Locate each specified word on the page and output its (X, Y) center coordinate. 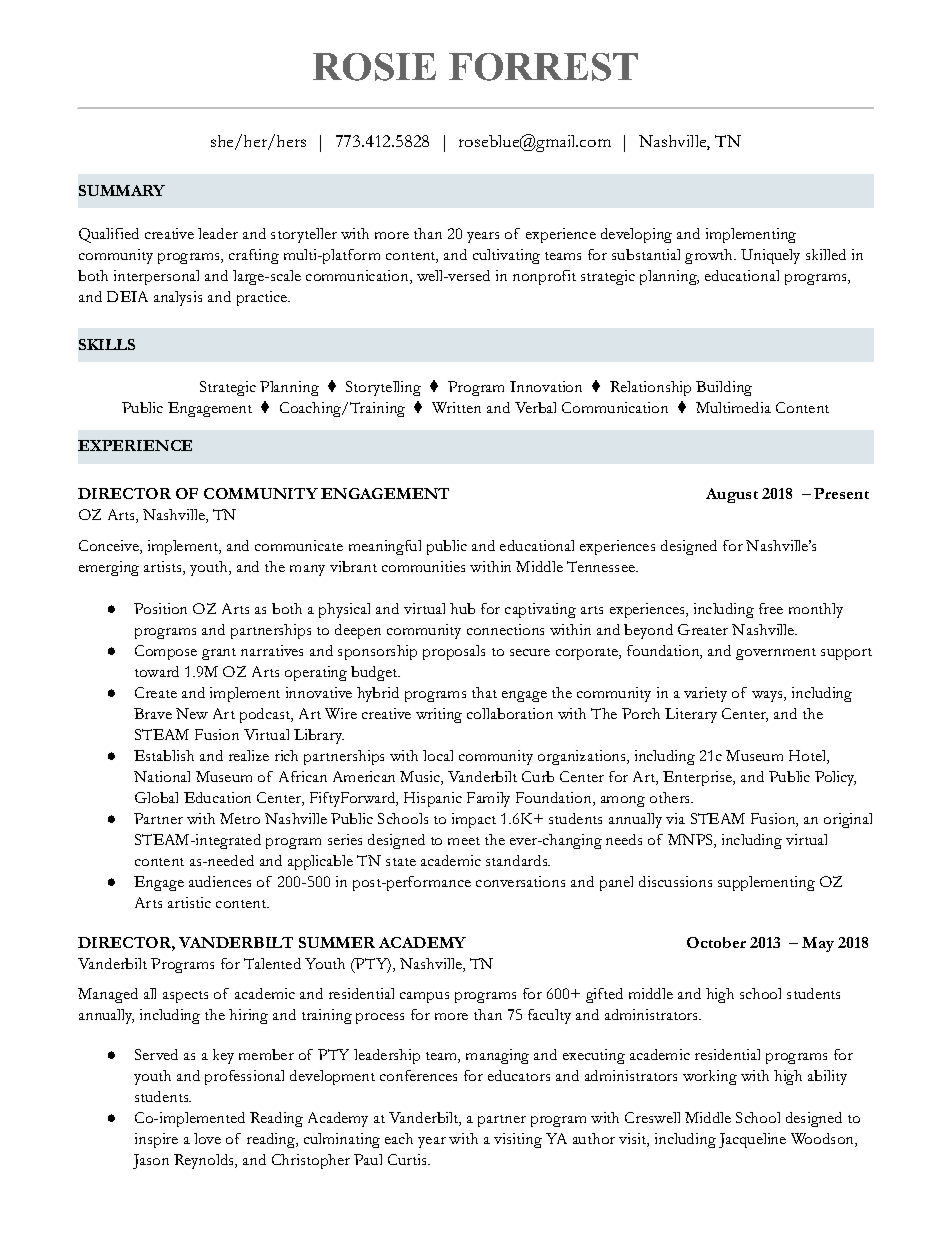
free (771, 608)
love (207, 1138)
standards (518, 860)
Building (724, 388)
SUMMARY (122, 190)
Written (456, 407)
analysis (178, 298)
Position (160, 608)
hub (462, 608)
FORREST (543, 67)
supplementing (766, 883)
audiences (220, 881)
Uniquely (770, 256)
